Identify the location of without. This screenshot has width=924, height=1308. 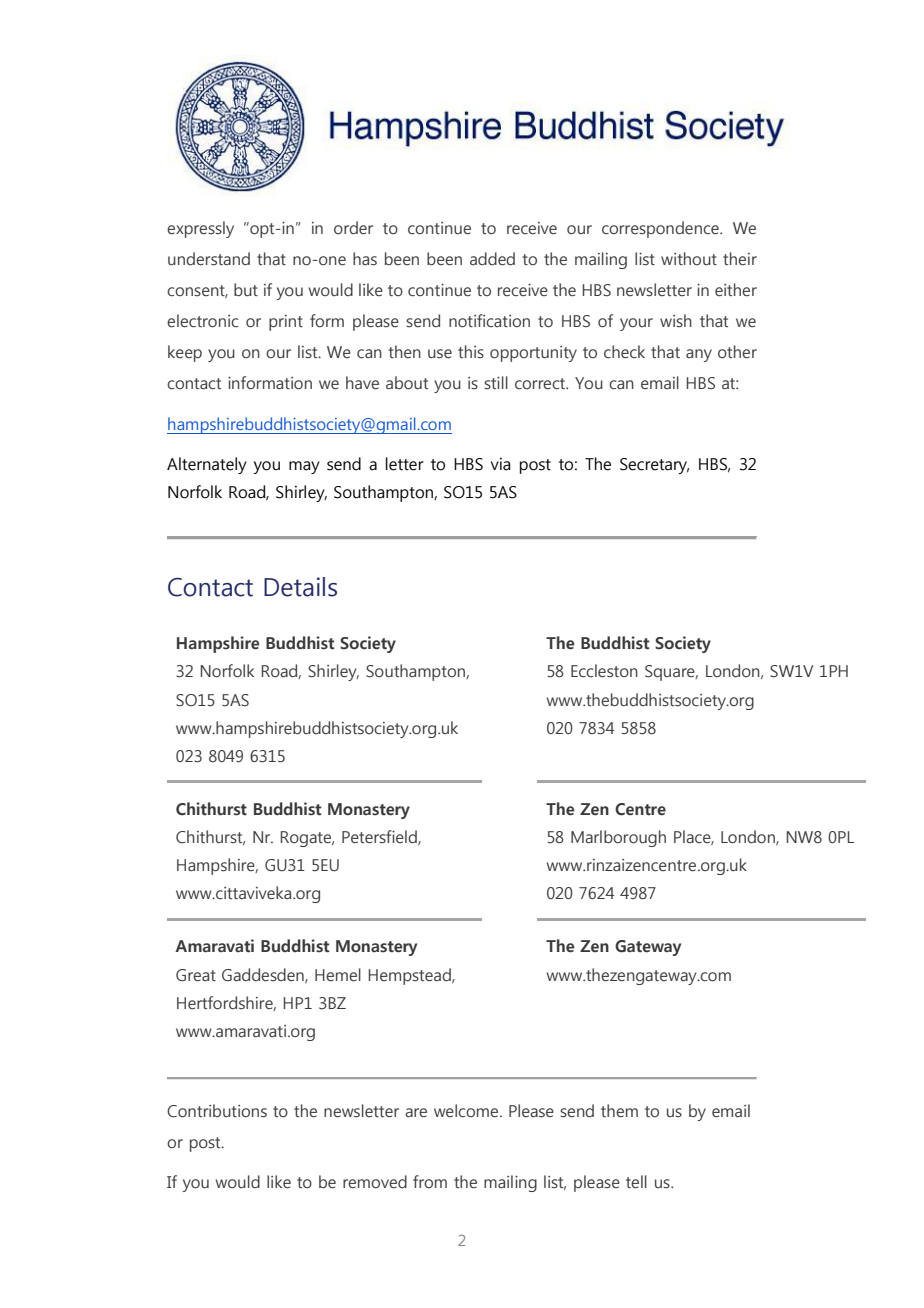
(689, 258).
